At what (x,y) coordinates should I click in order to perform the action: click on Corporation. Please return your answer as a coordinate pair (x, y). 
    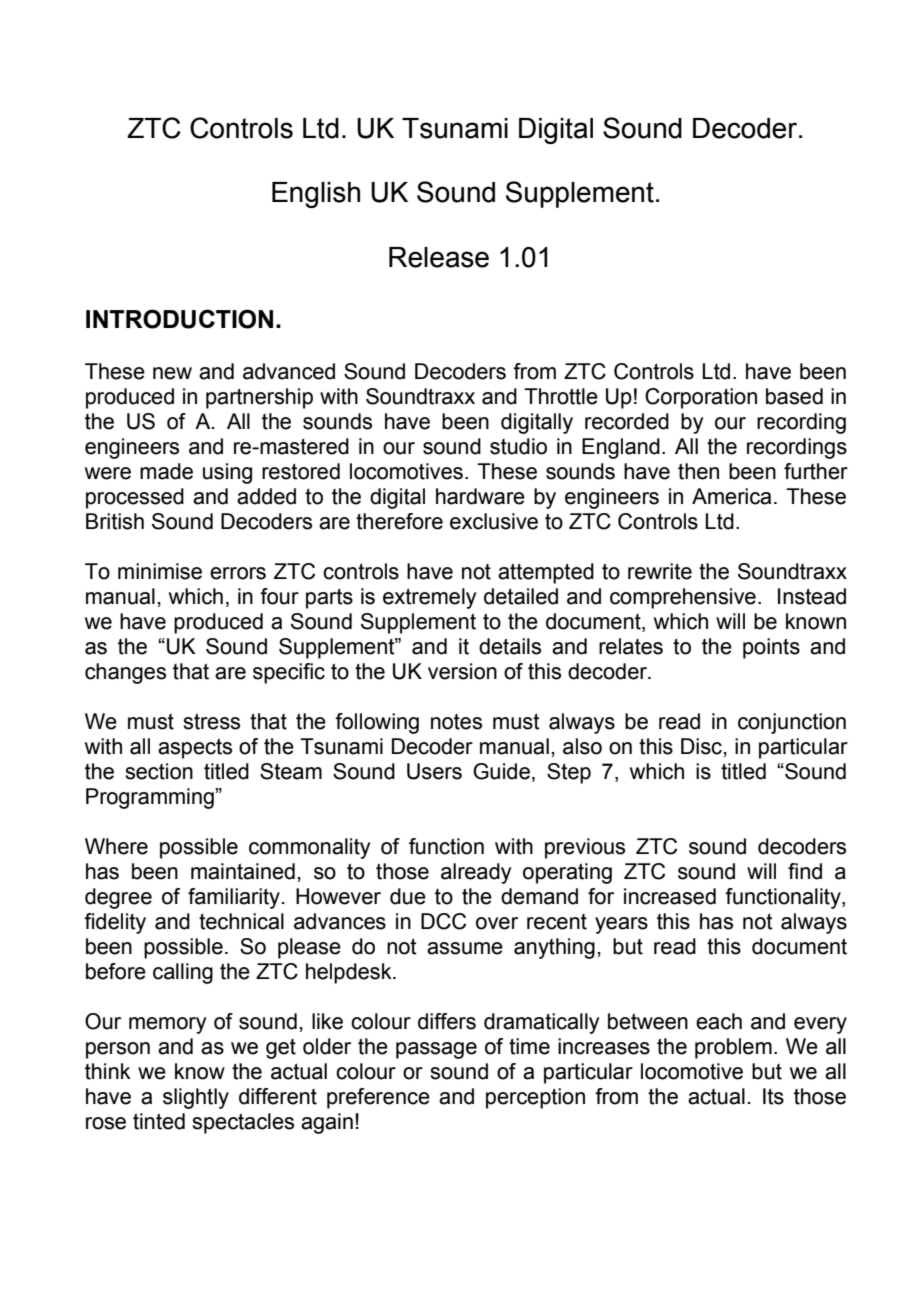
    Looking at the image, I should click on (701, 398).
